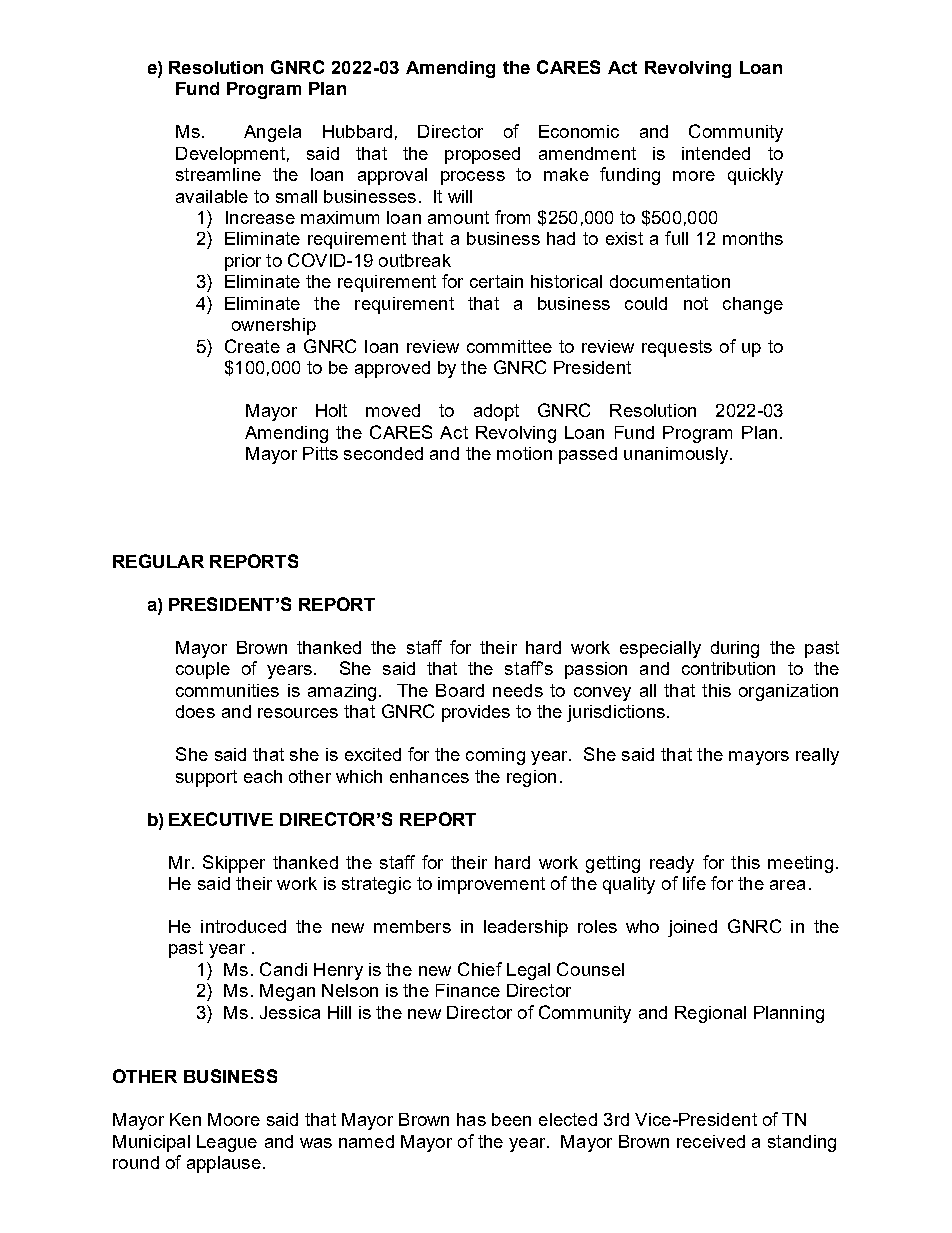 This page has width=952, height=1233. What do you see at coordinates (735, 649) in the page?
I see `during` at bounding box center [735, 649].
